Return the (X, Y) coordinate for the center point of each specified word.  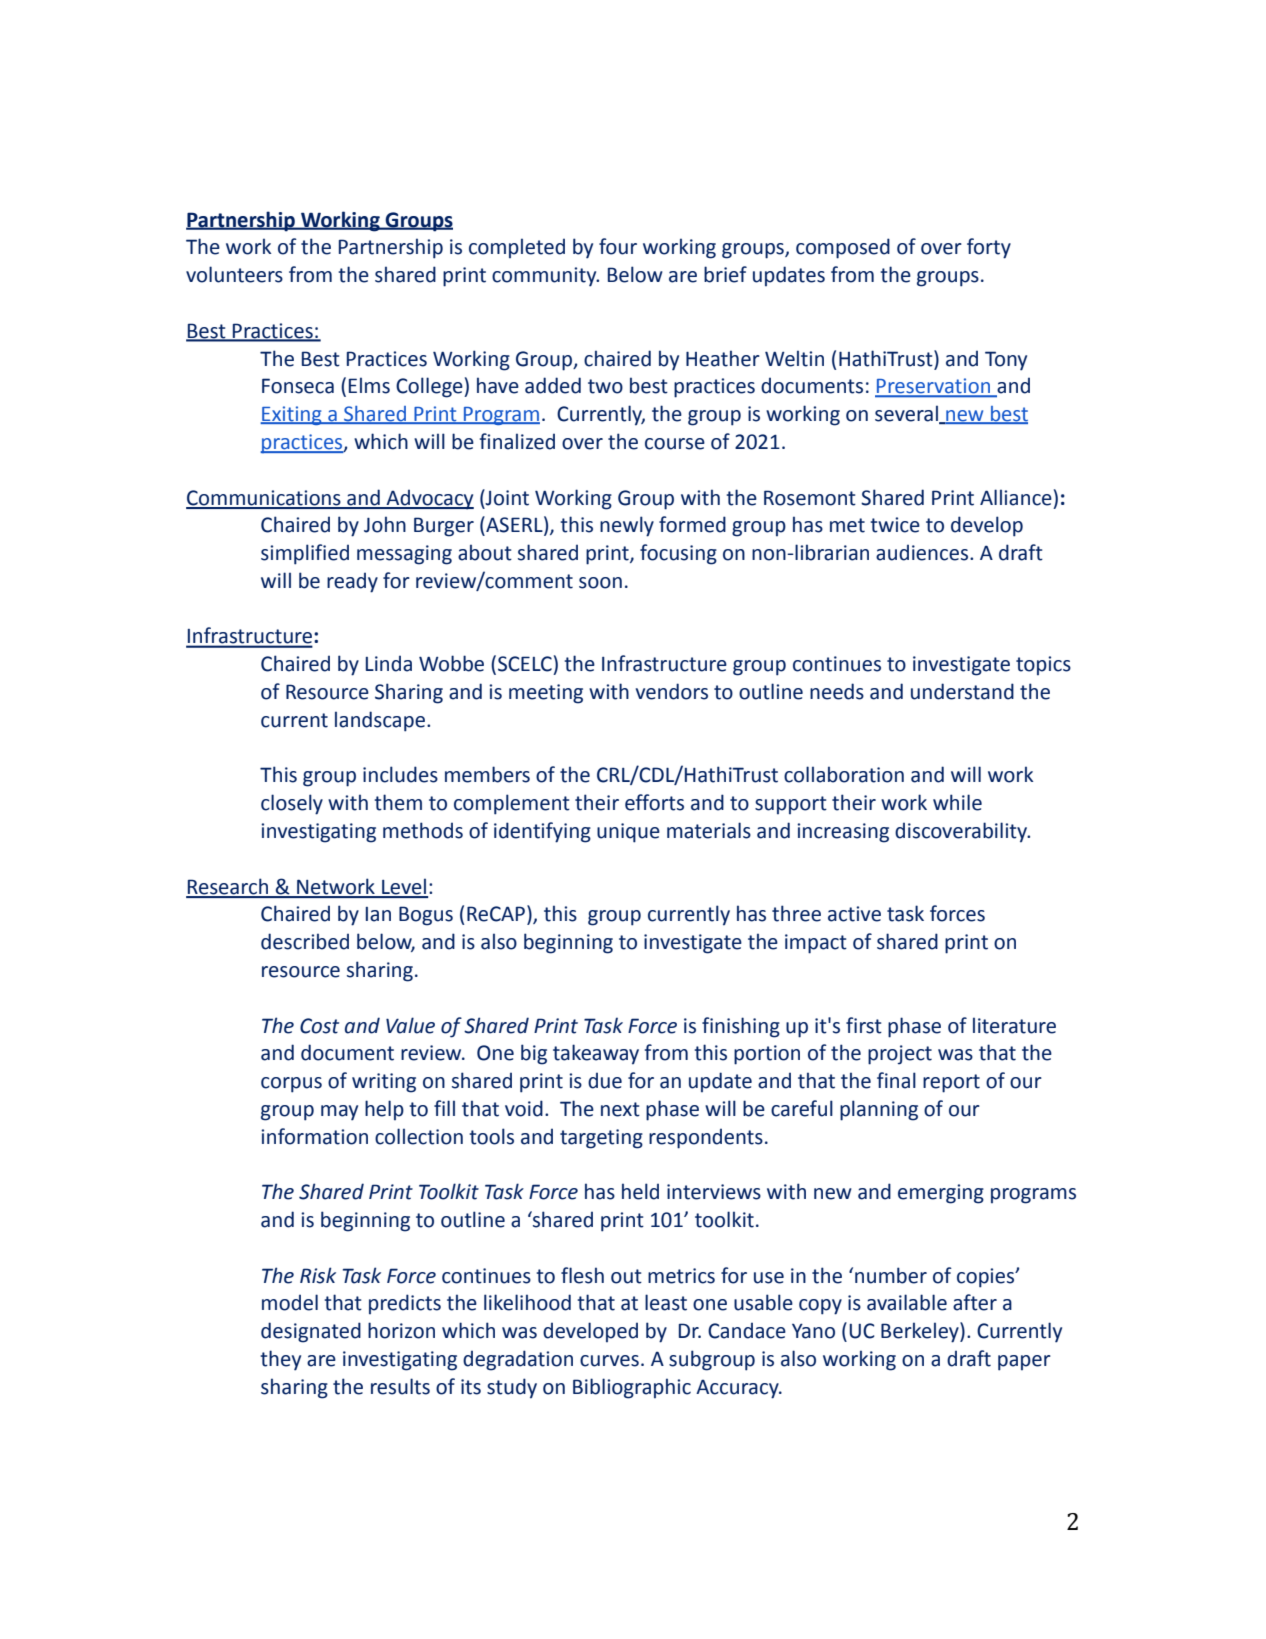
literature (1014, 1025)
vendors (672, 691)
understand (962, 691)
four (618, 246)
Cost (319, 1026)
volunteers (234, 274)
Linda (389, 663)
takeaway (596, 1054)
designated (311, 1332)
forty (989, 248)
